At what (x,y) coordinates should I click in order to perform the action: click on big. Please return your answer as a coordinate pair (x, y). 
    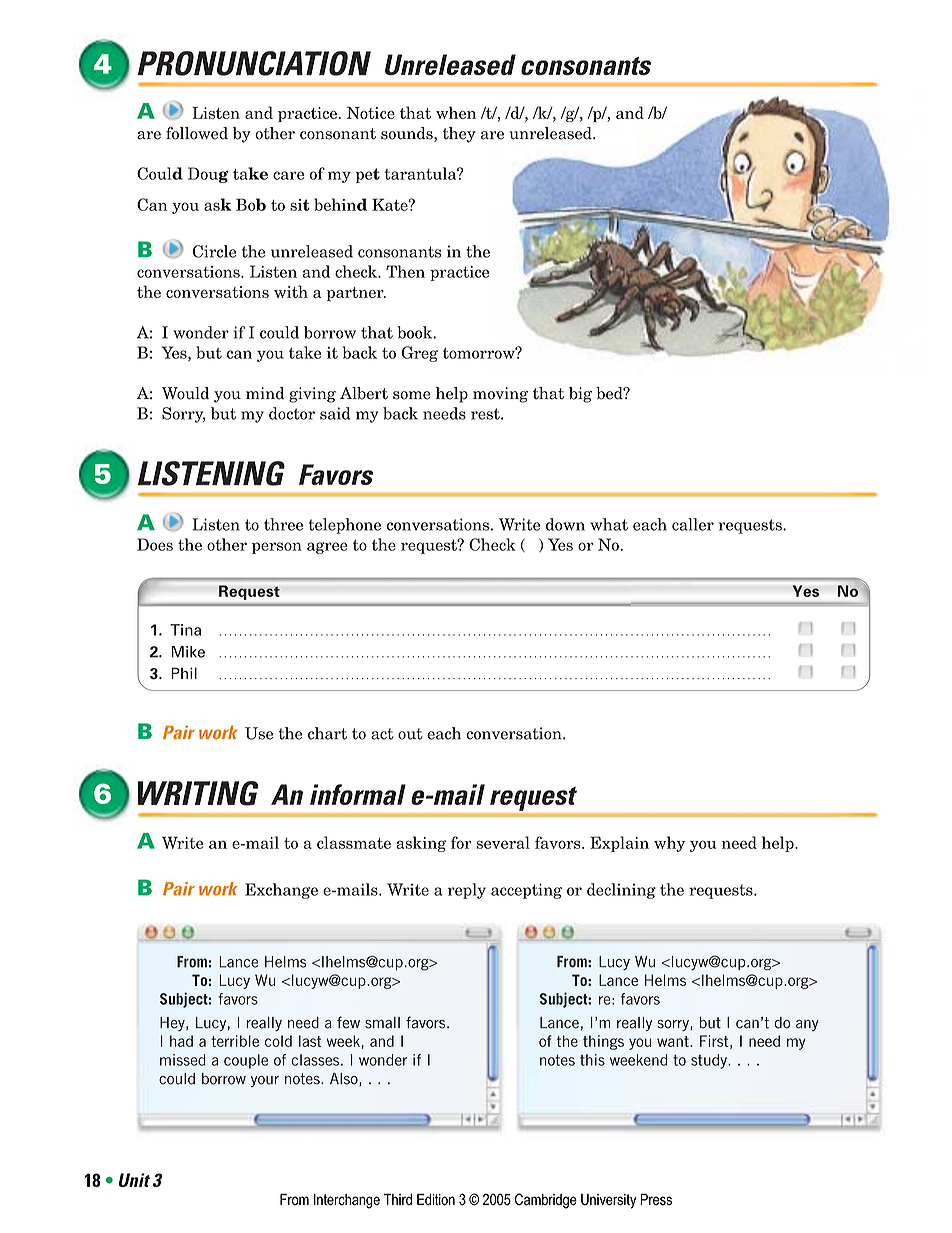
    Looking at the image, I should click on (580, 395).
